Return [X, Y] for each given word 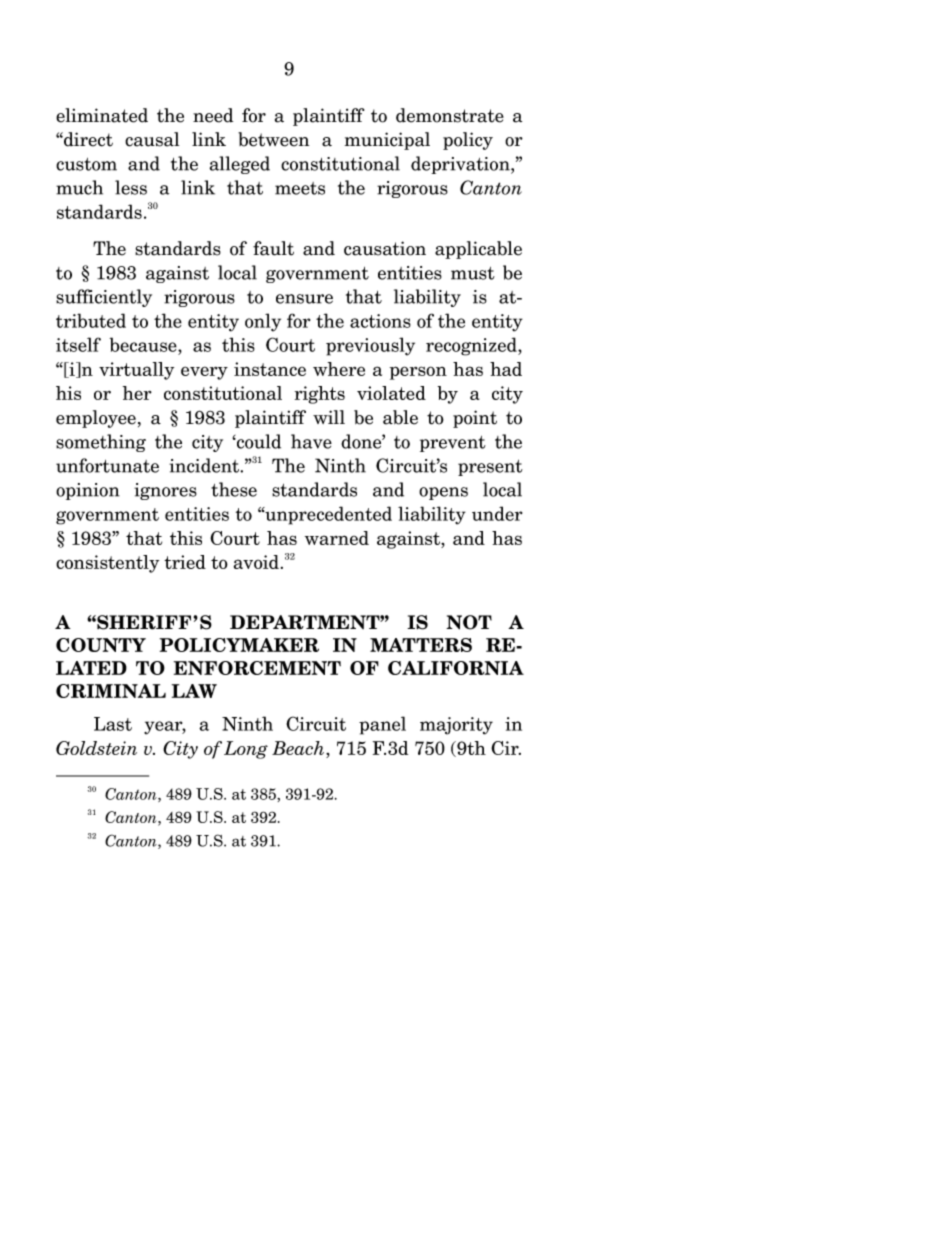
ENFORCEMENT [257, 668]
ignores [165, 491]
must [473, 273]
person [418, 373]
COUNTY [101, 645]
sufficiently [104, 298]
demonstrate [450, 115]
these [234, 489]
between [273, 139]
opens [443, 493]
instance [270, 369]
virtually [136, 371]
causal [152, 139]
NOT [469, 622]
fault [273, 248]
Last [113, 724]
